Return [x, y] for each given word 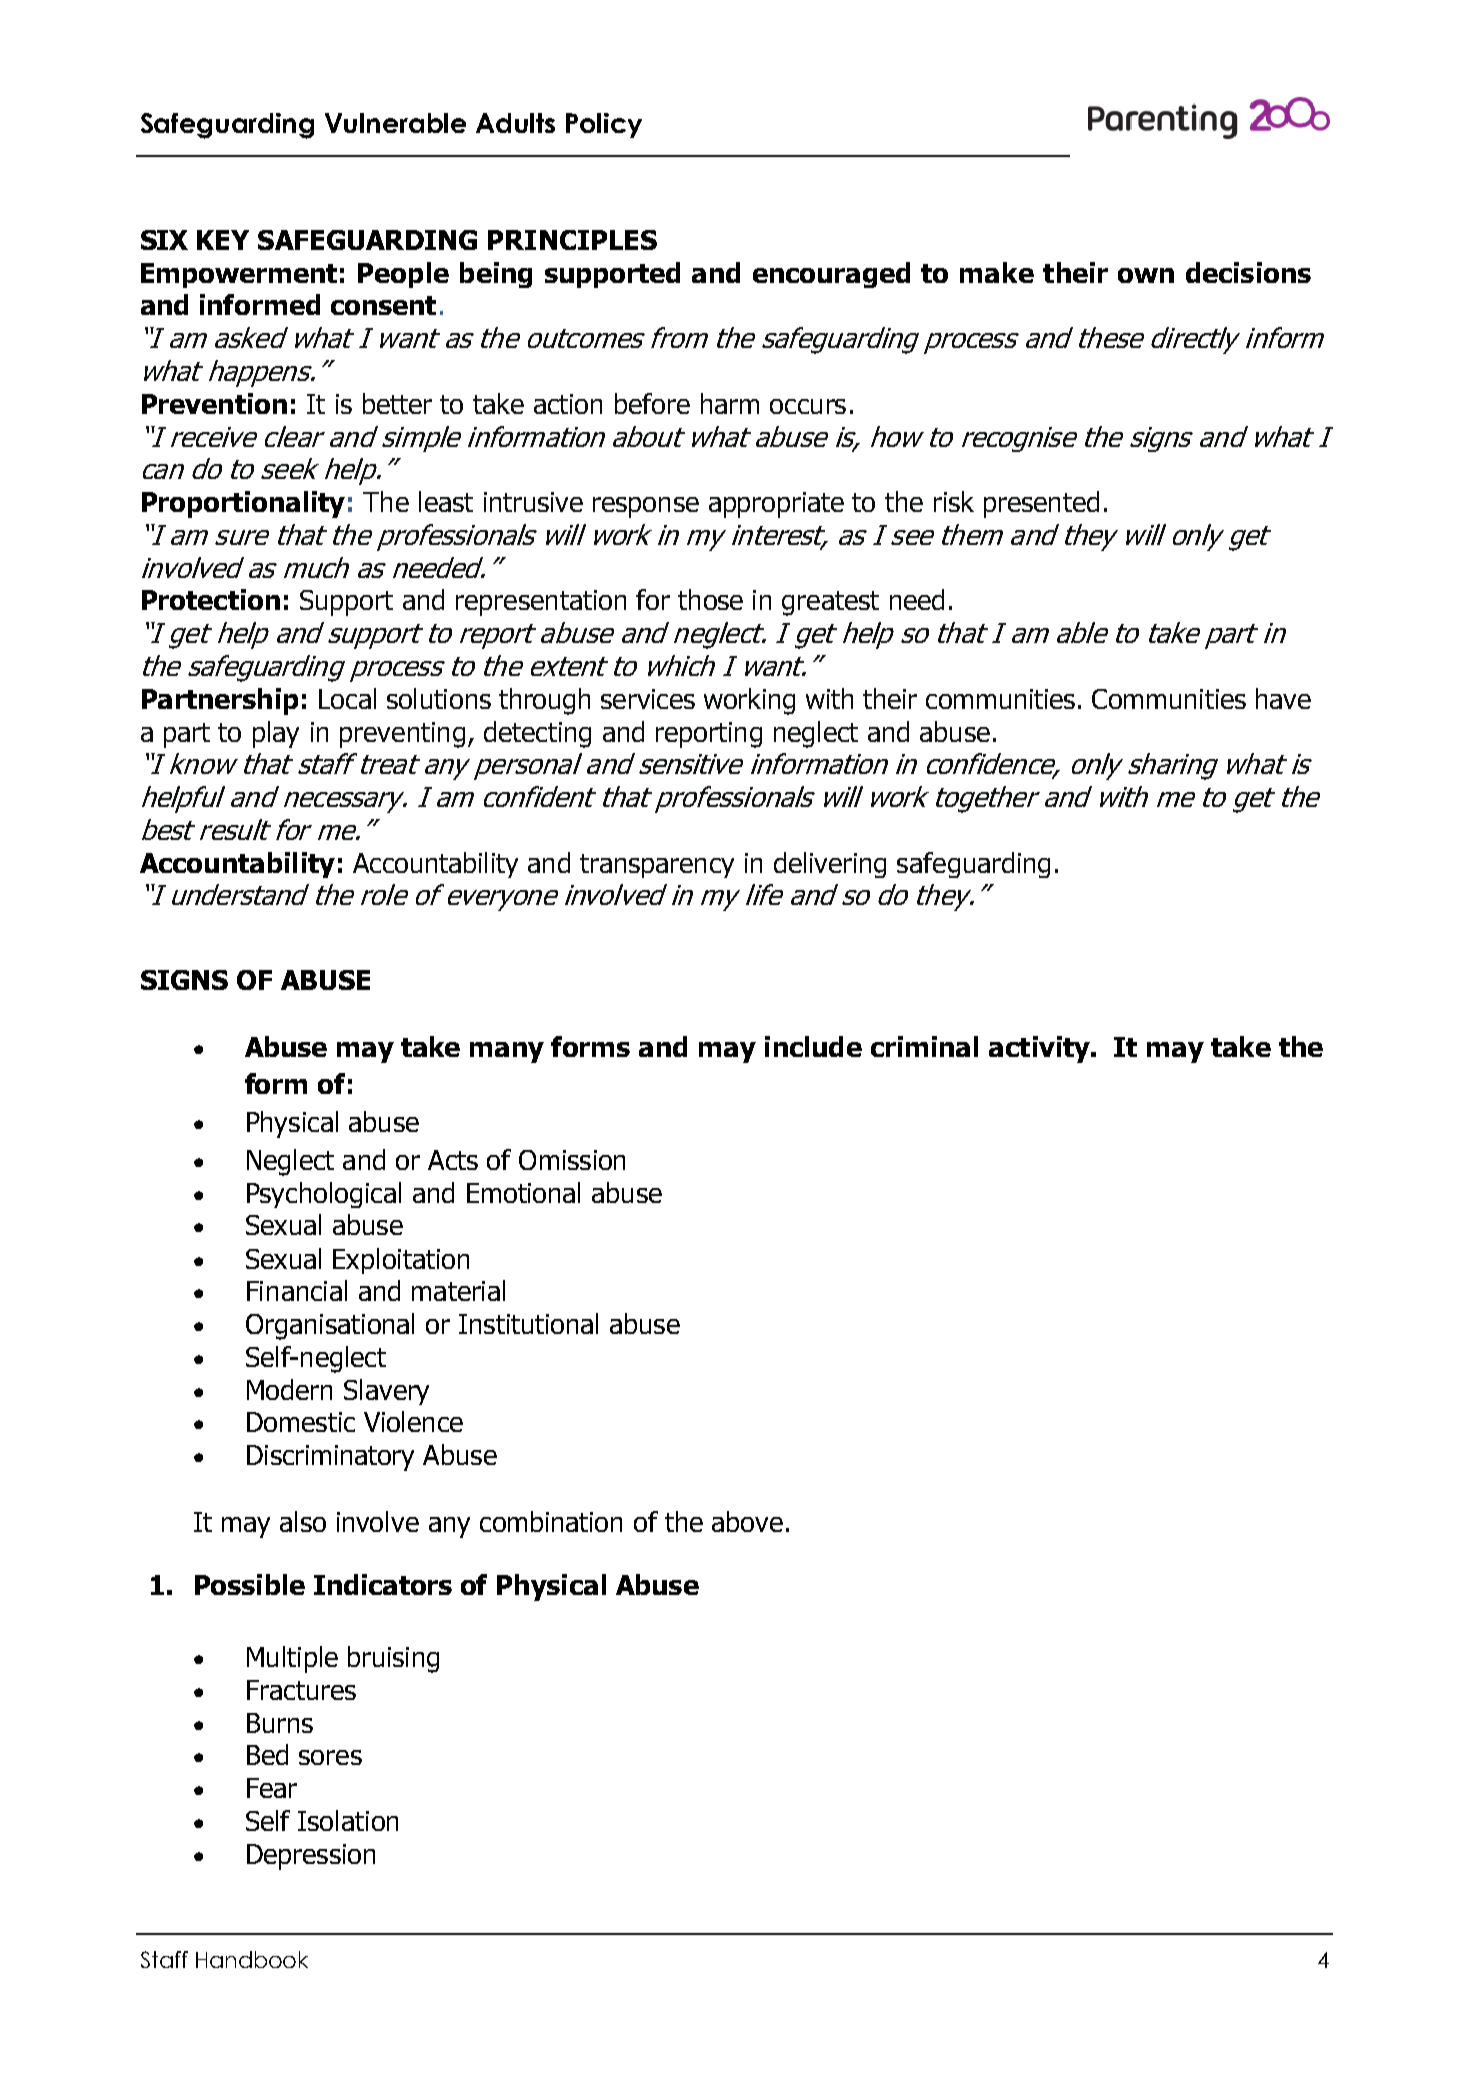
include [813, 1046]
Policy [604, 125]
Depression [311, 1857]
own [1146, 275]
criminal [924, 1046]
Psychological [324, 1195]
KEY [223, 240]
